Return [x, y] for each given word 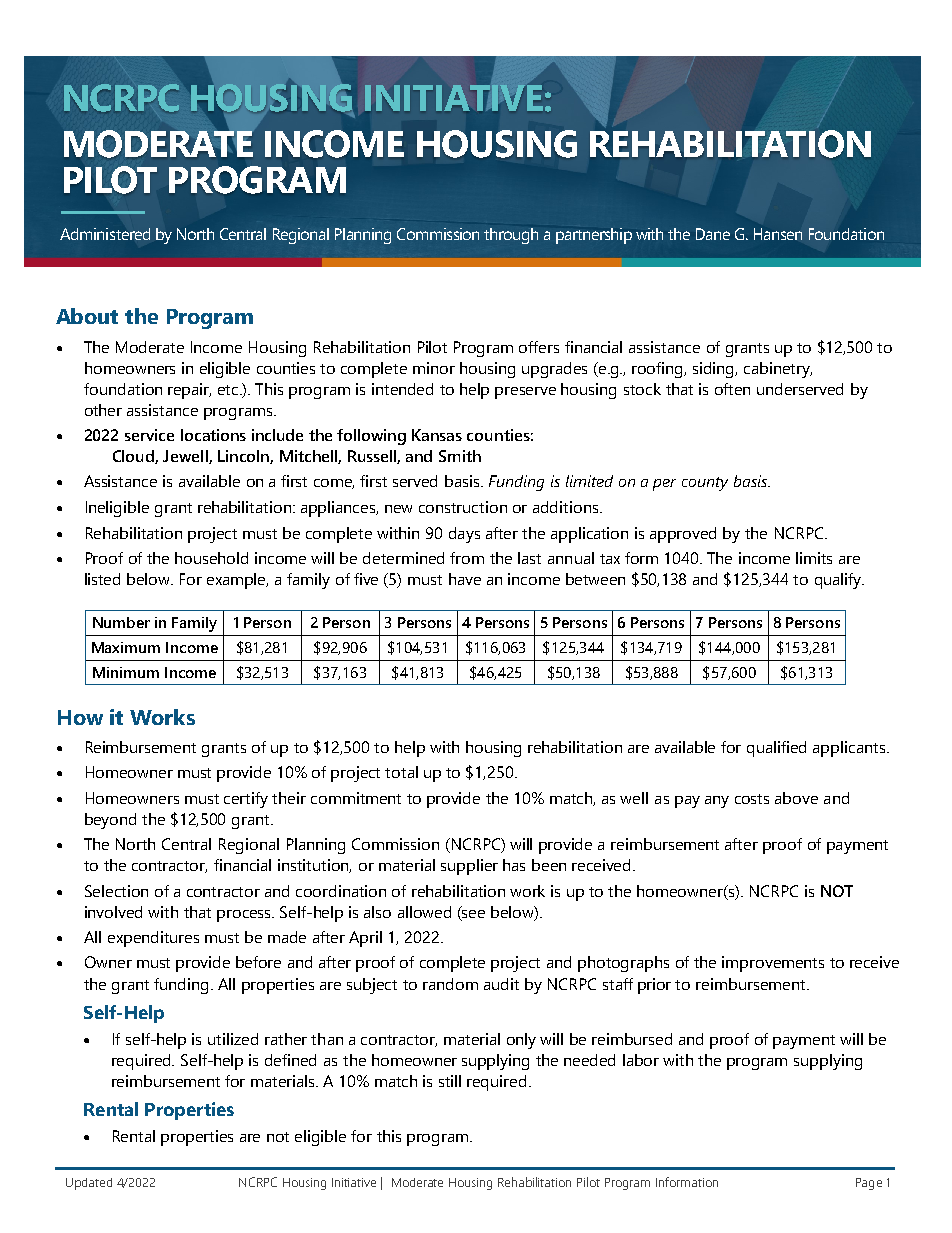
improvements [773, 964]
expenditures [153, 939]
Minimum [126, 672]
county [705, 484]
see [473, 914]
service [149, 435]
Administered [105, 234]
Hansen [778, 234]
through [511, 236]
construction [463, 507]
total [401, 772]
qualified [776, 749]
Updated [89, 1184]
